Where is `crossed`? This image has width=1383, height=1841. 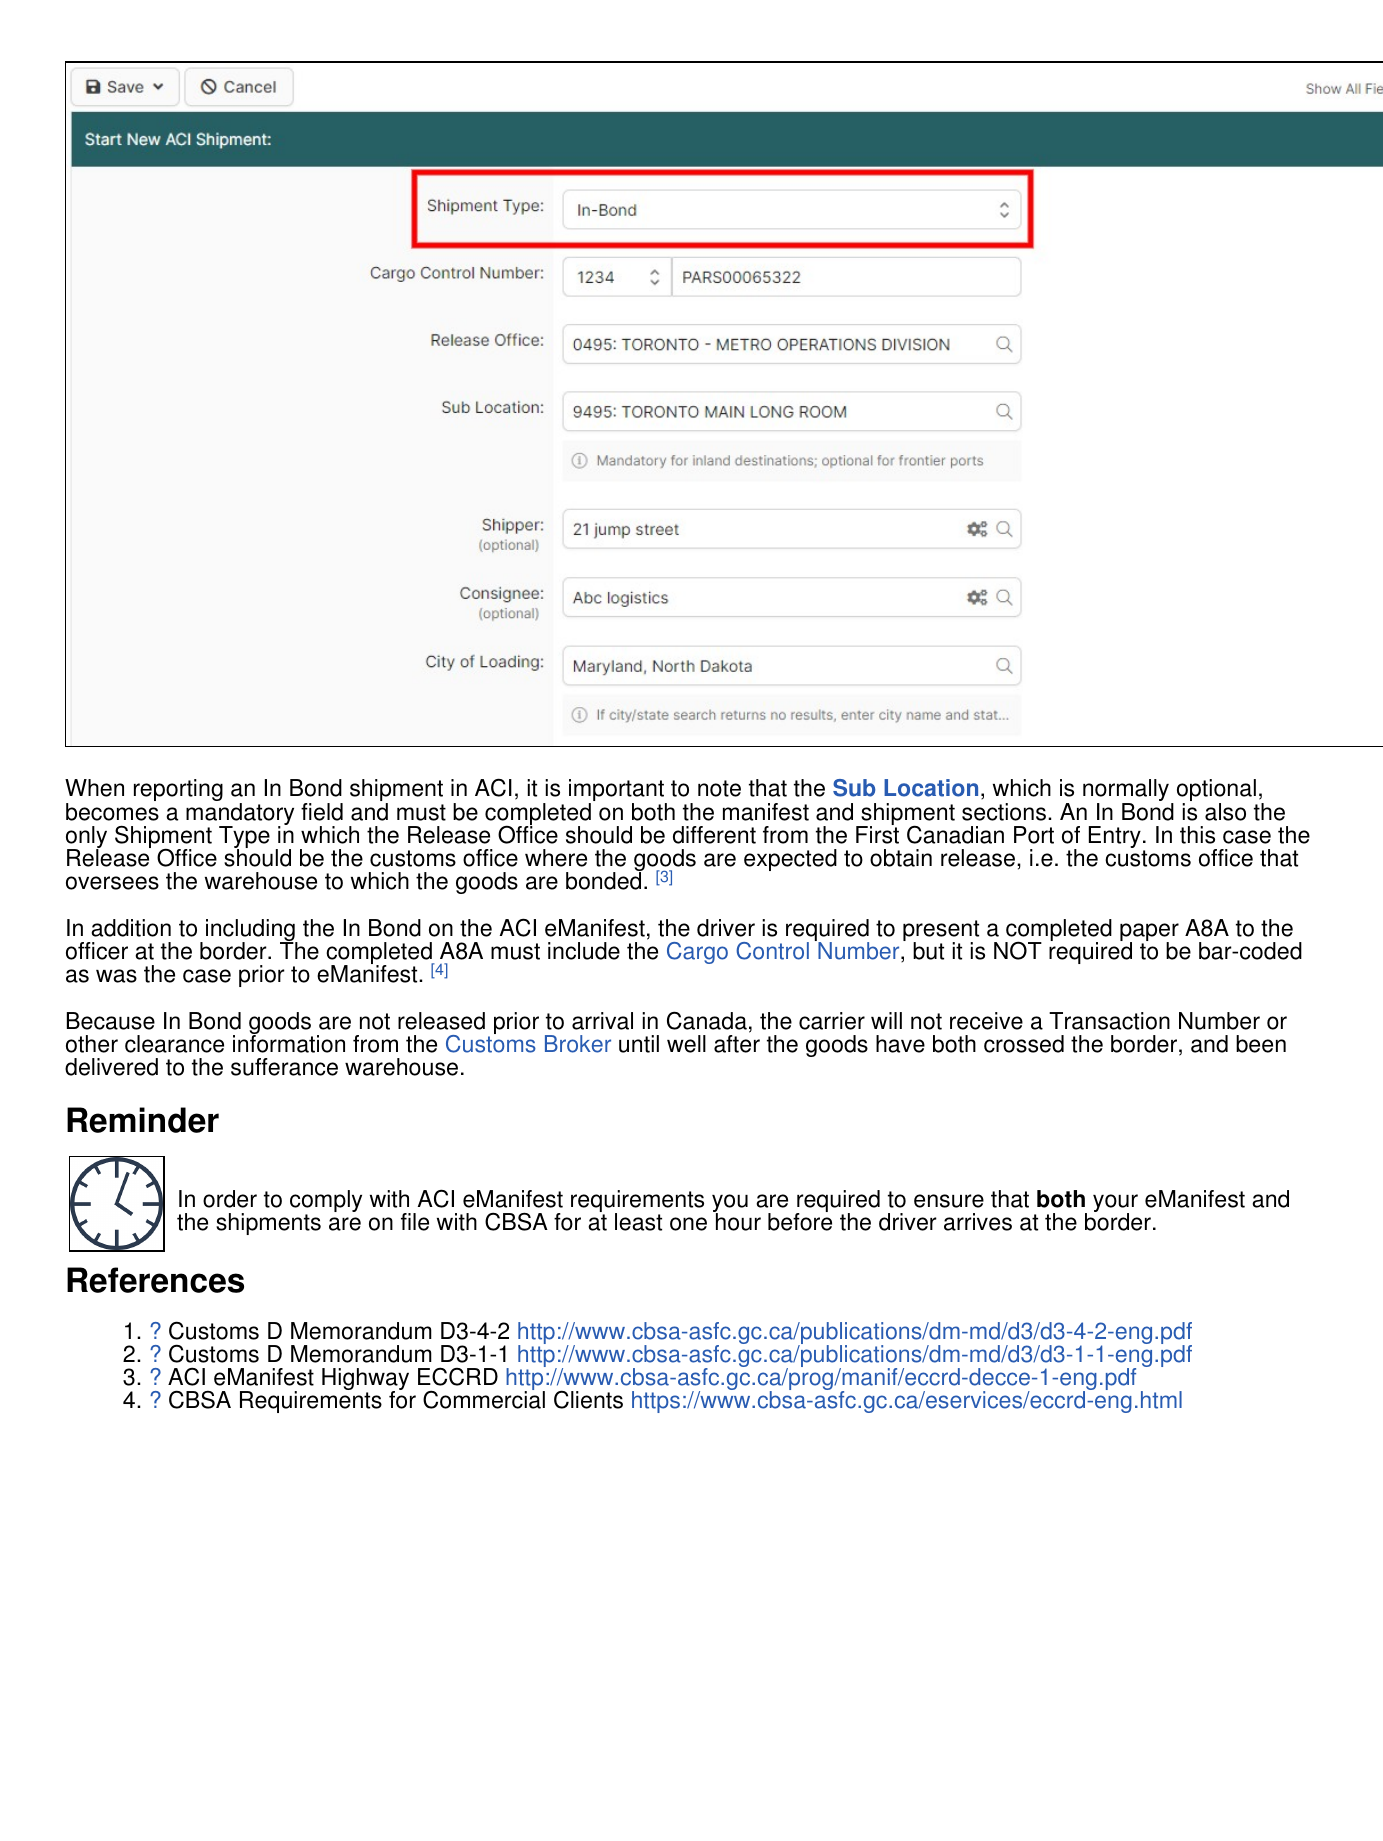
crossed is located at coordinates (1024, 1044).
